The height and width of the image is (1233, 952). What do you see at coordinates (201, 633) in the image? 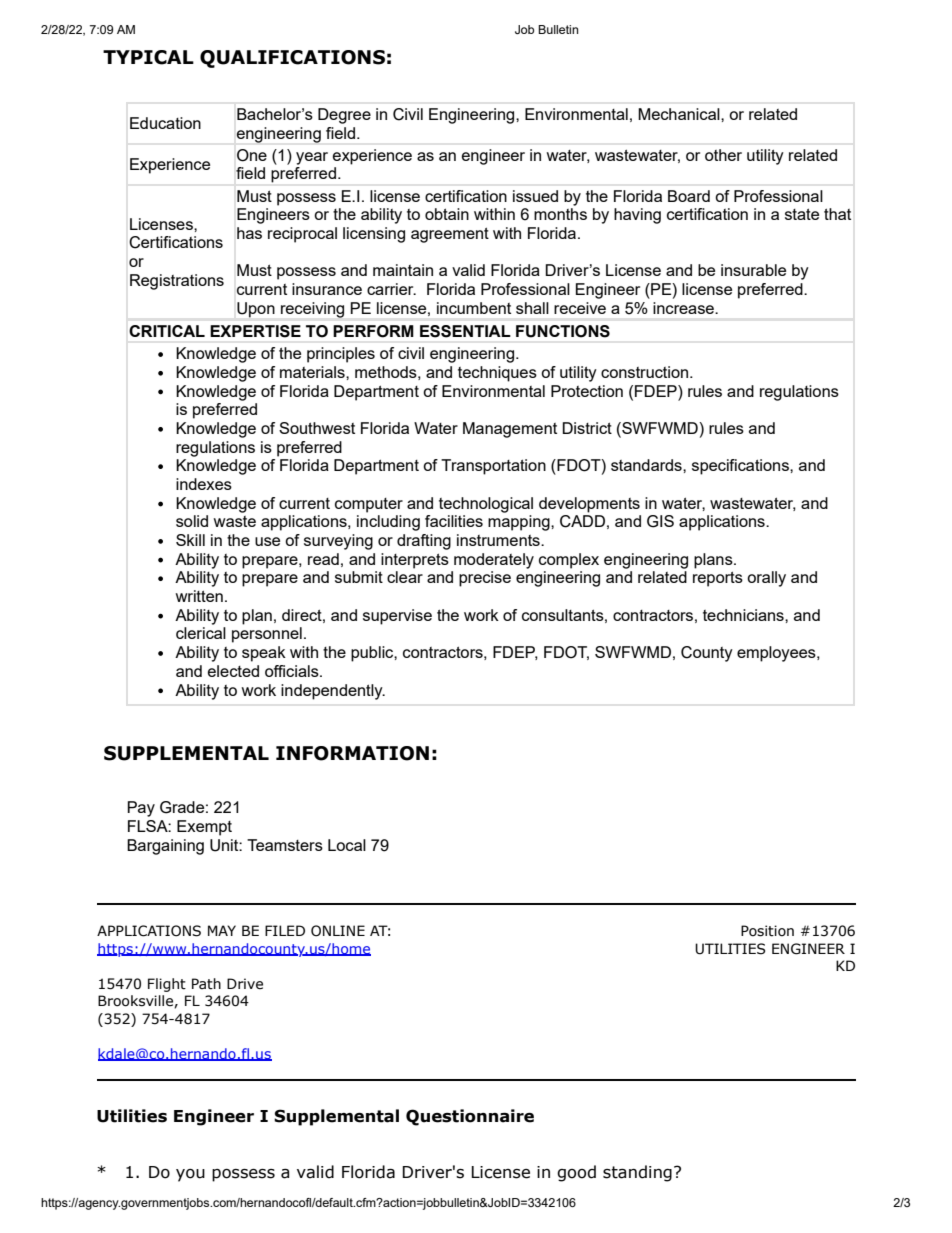
I see `clerical` at bounding box center [201, 633].
